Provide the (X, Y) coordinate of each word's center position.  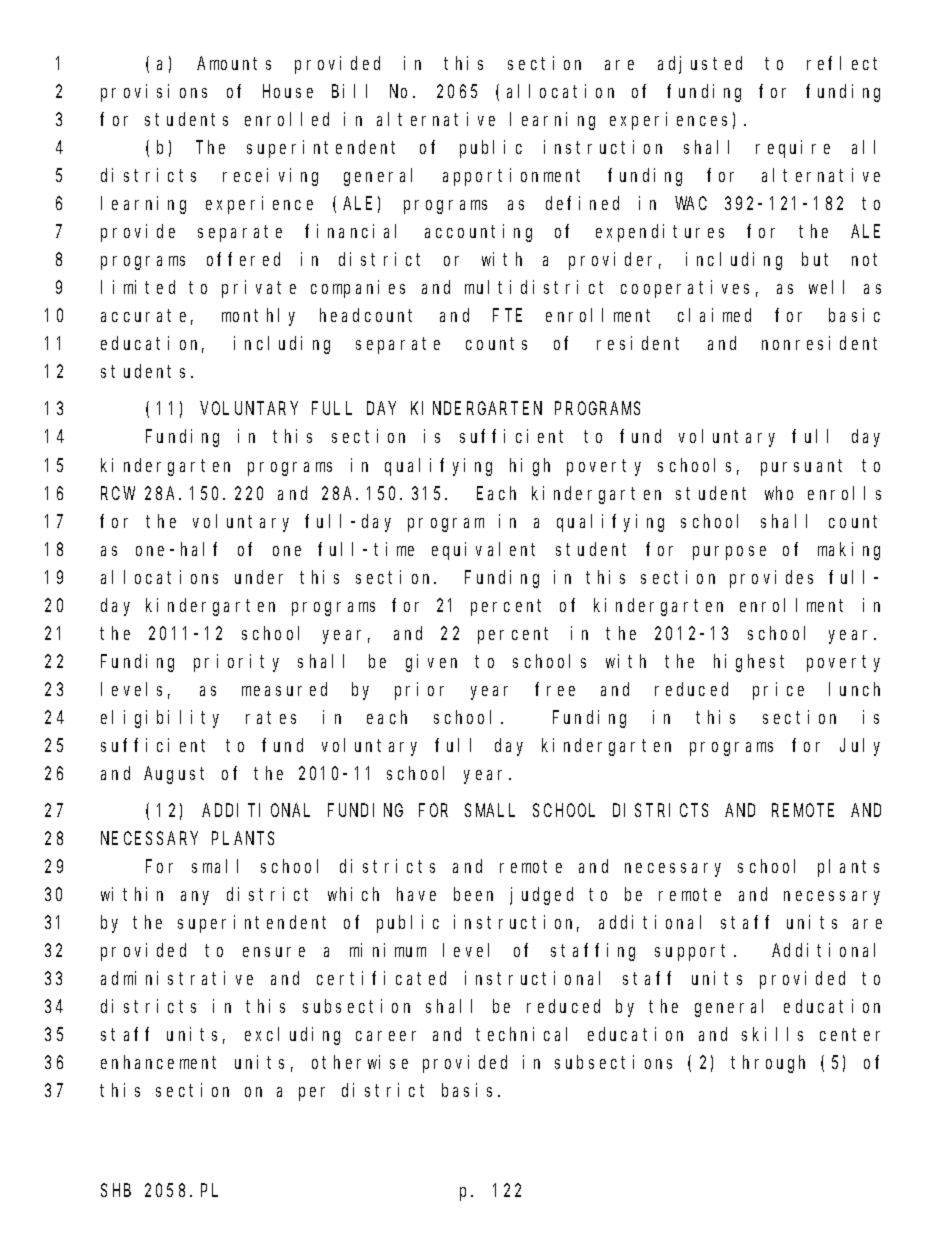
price (778, 691)
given (431, 663)
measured (284, 689)
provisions (154, 93)
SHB (116, 1190)
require (793, 149)
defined (582, 203)
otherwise (360, 1062)
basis (467, 1090)
